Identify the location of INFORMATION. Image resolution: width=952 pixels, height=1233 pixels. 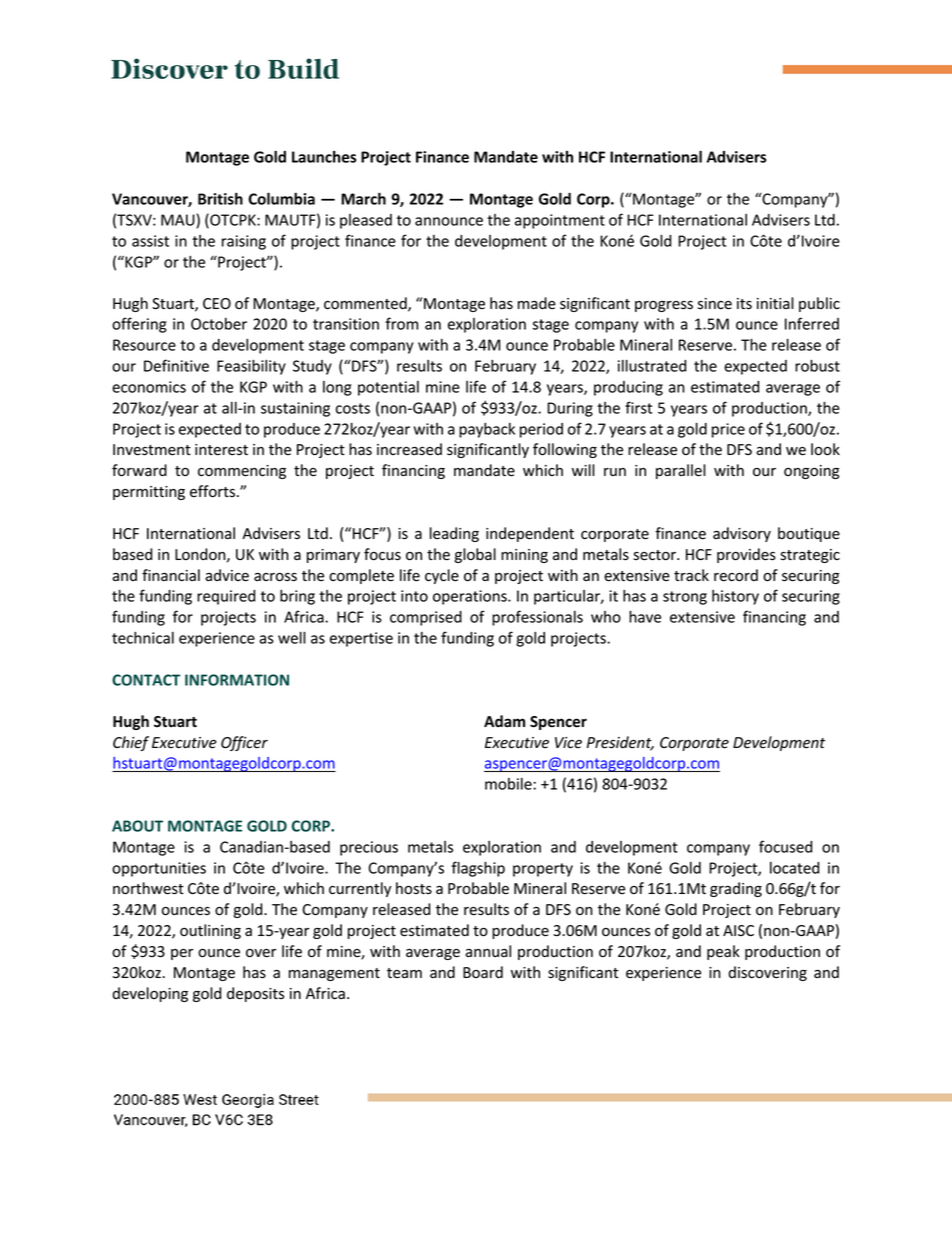
(237, 680).
